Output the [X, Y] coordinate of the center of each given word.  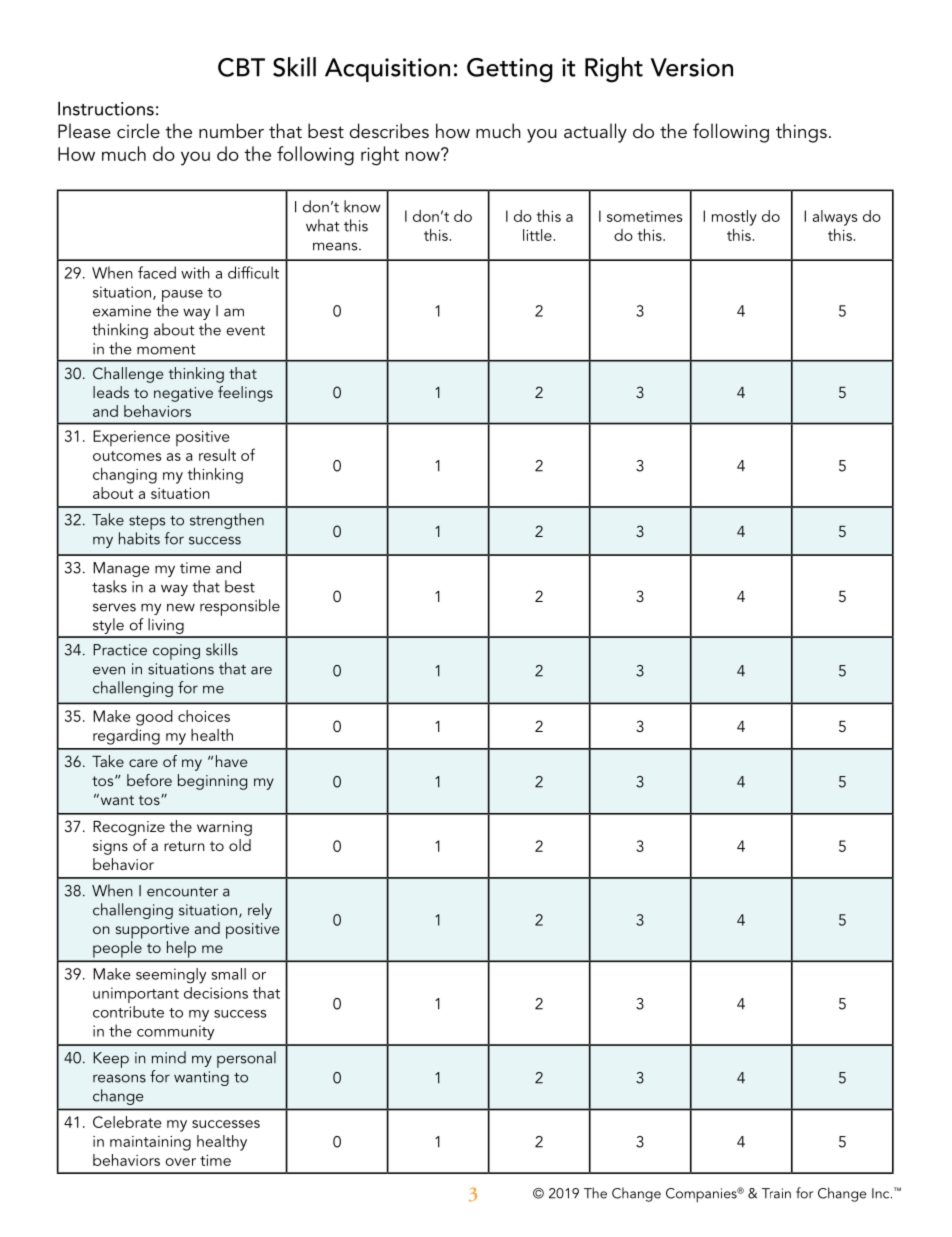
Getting [510, 70]
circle [138, 130]
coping [176, 652]
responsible [240, 607]
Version [692, 67]
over [181, 1162]
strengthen [227, 521]
